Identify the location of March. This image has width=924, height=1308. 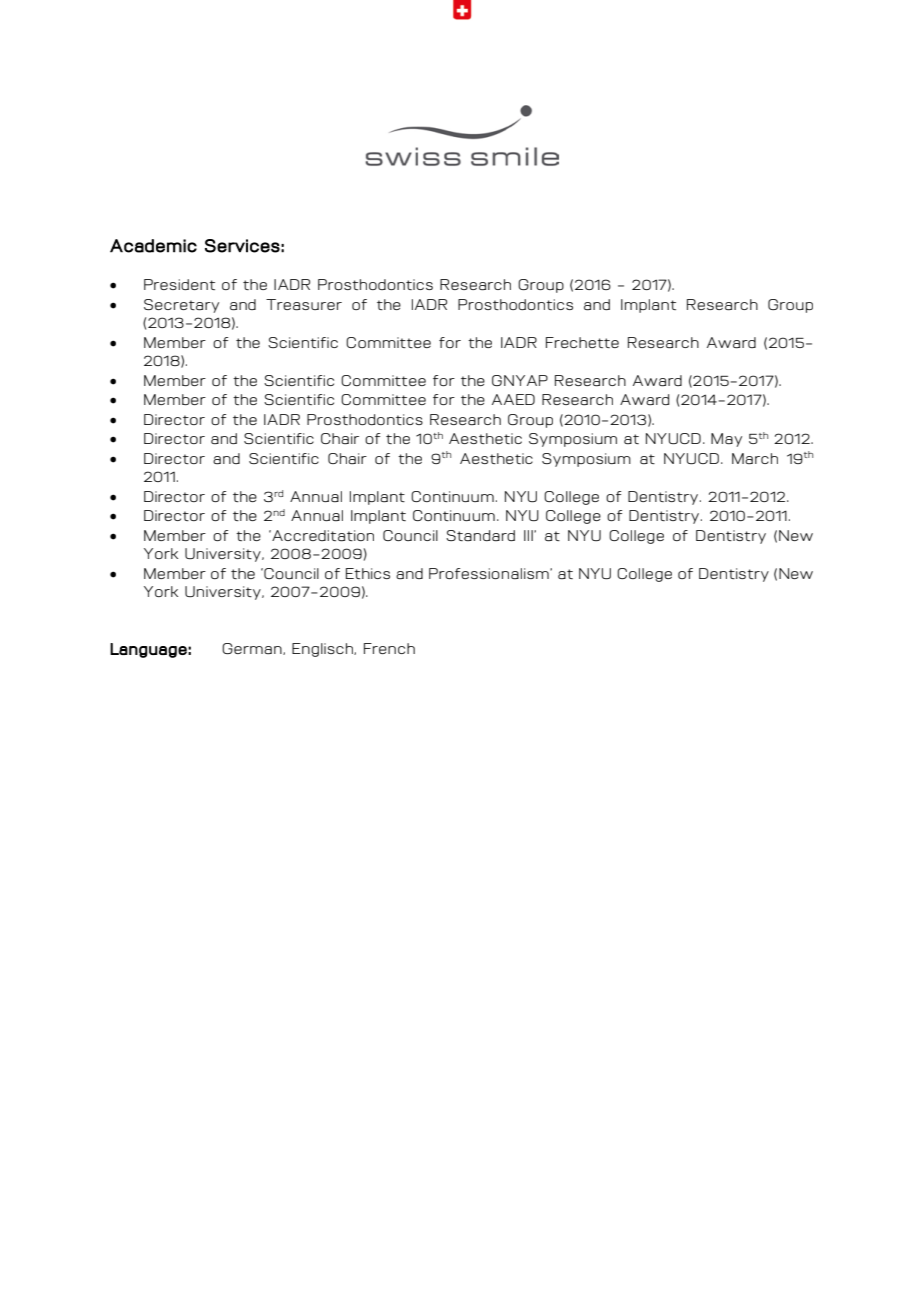
(755, 458).
